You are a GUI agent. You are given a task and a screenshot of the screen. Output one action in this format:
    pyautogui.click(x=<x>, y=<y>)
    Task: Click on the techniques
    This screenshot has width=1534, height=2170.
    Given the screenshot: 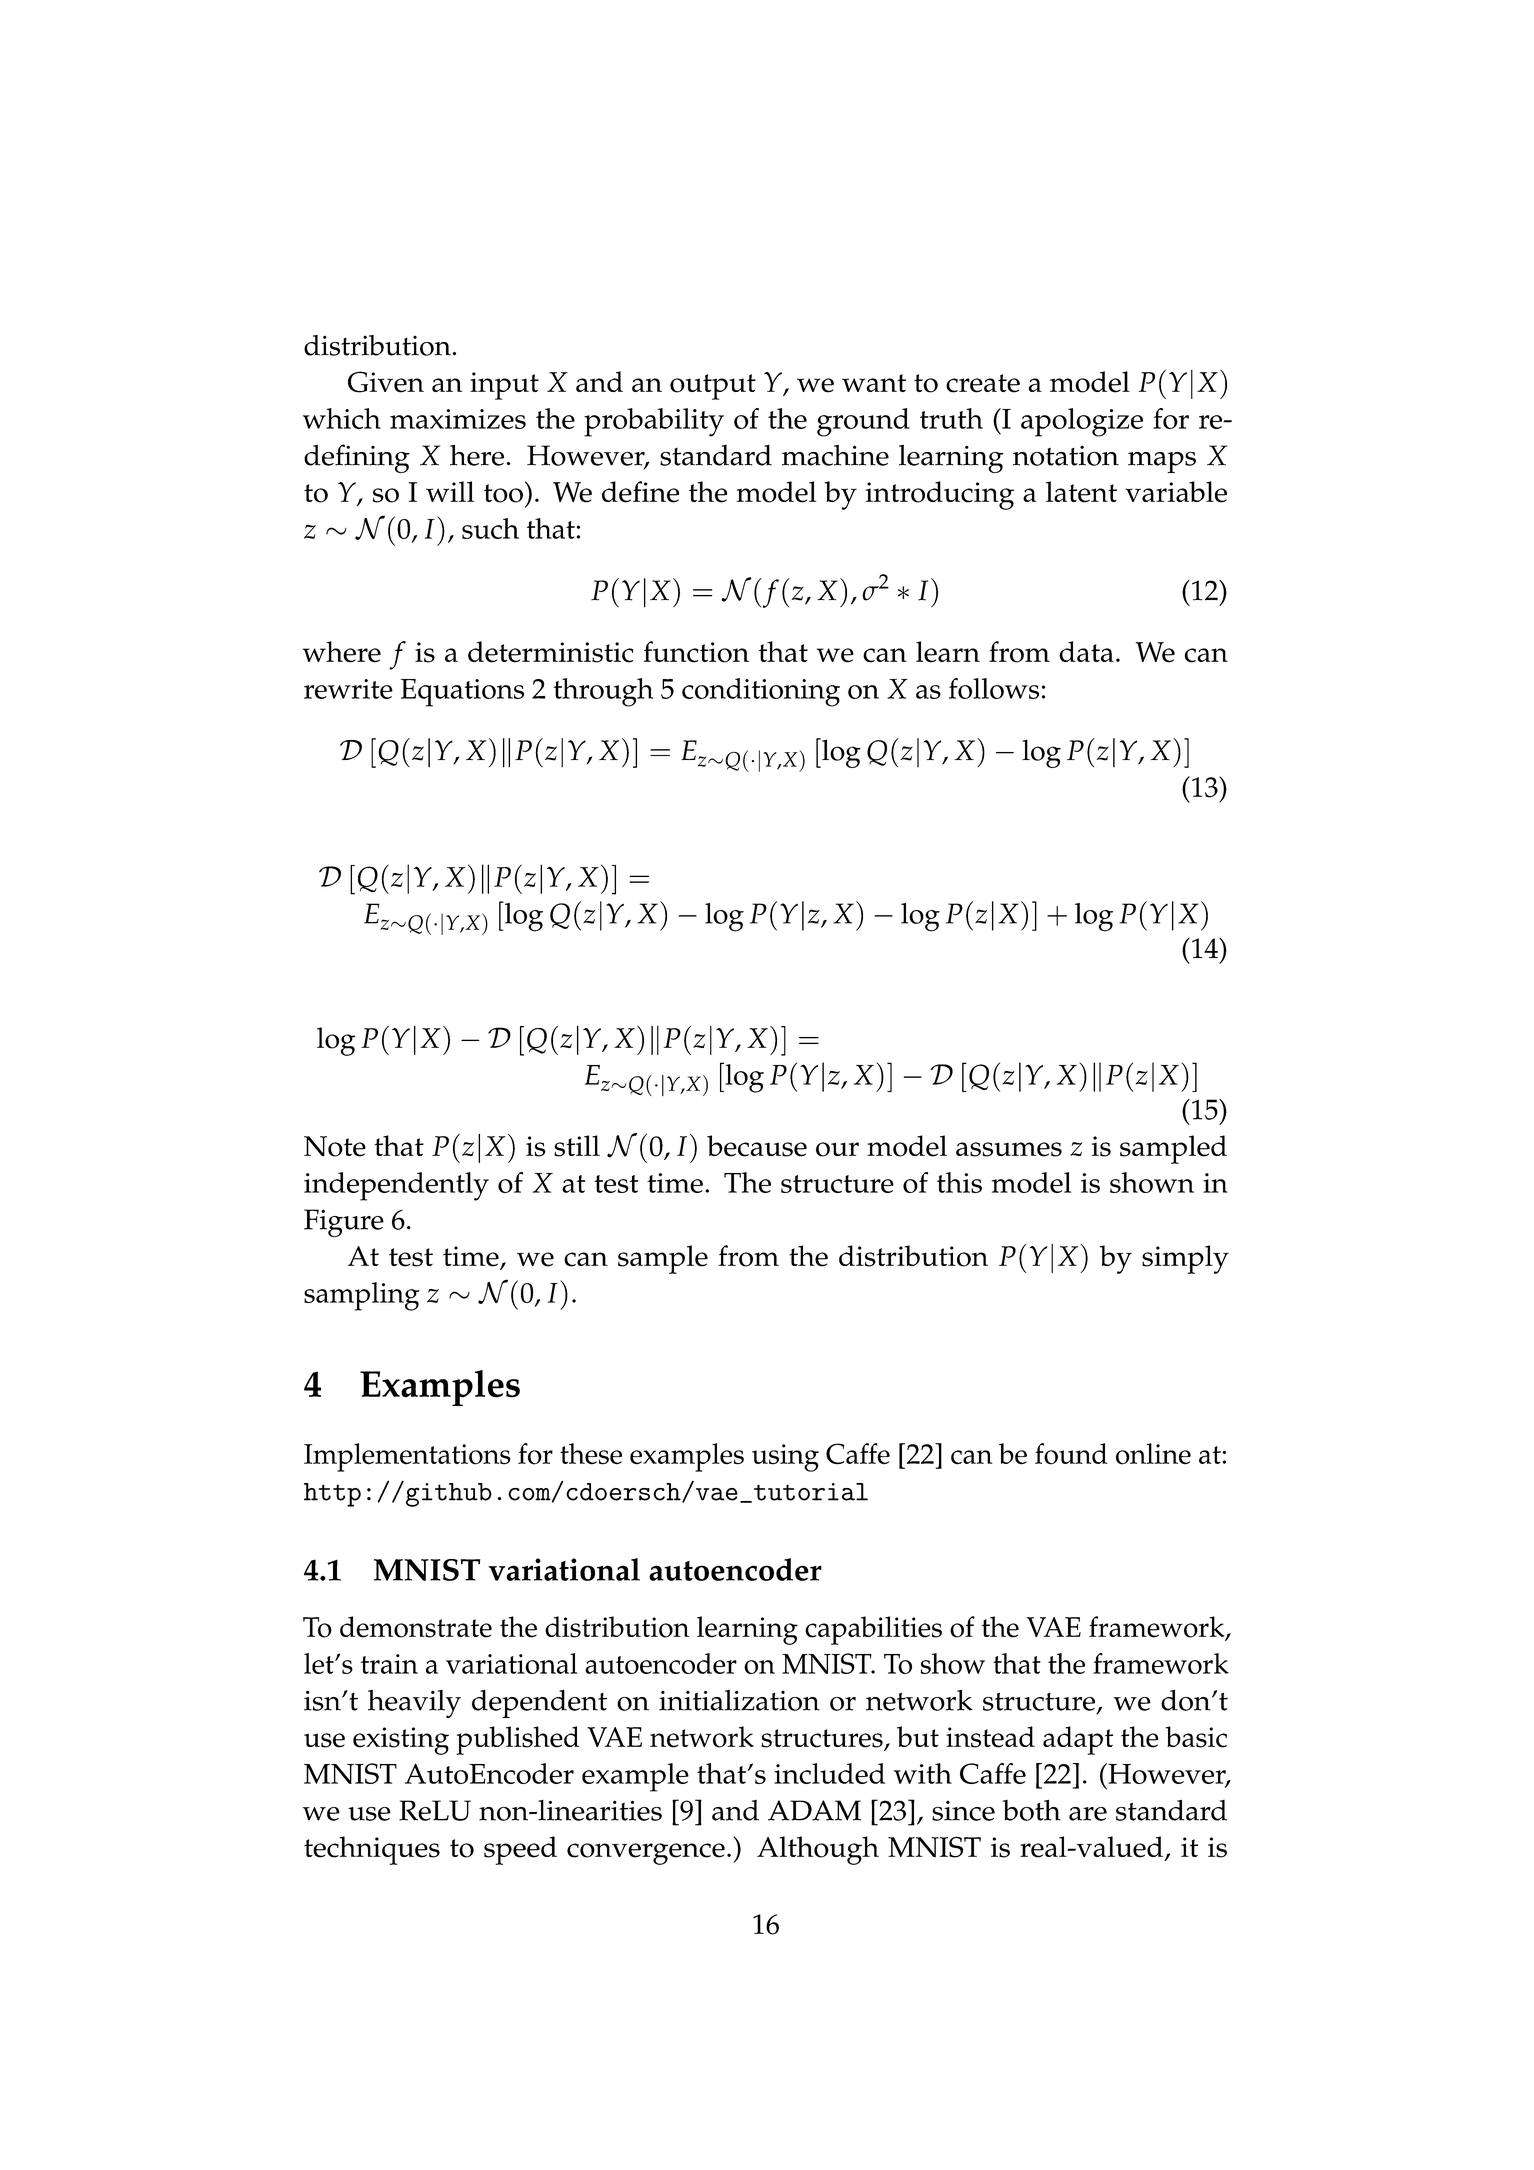 What is the action you would take?
    pyautogui.click(x=372, y=1850)
